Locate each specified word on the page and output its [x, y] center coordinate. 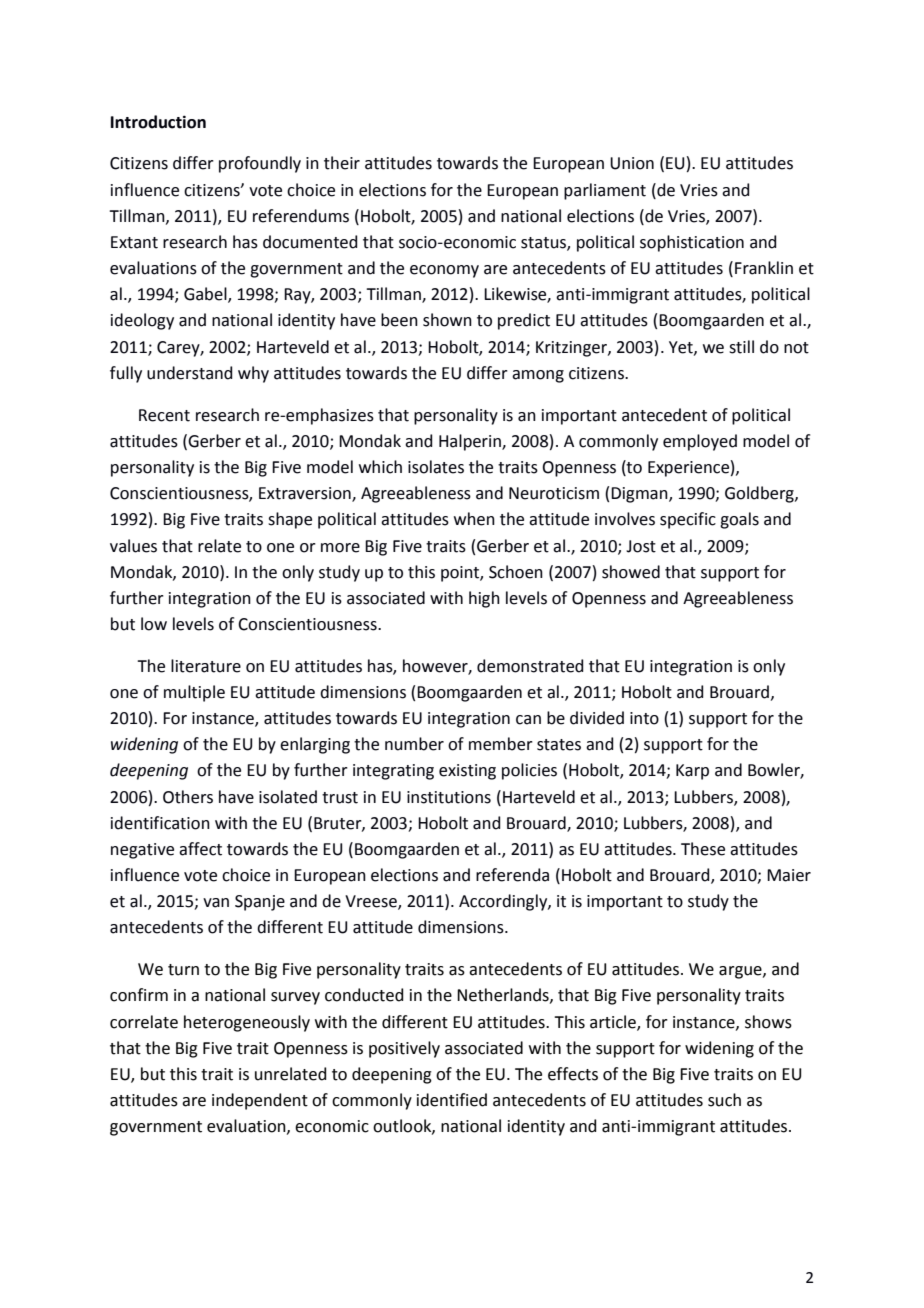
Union [632, 163]
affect [200, 849]
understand [190, 373]
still [741, 347]
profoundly [260, 164]
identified [452, 1100]
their [342, 163]
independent [260, 1101]
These [703, 849]
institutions [449, 797]
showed [631, 572]
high [484, 599]
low [154, 624]
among [538, 376]
